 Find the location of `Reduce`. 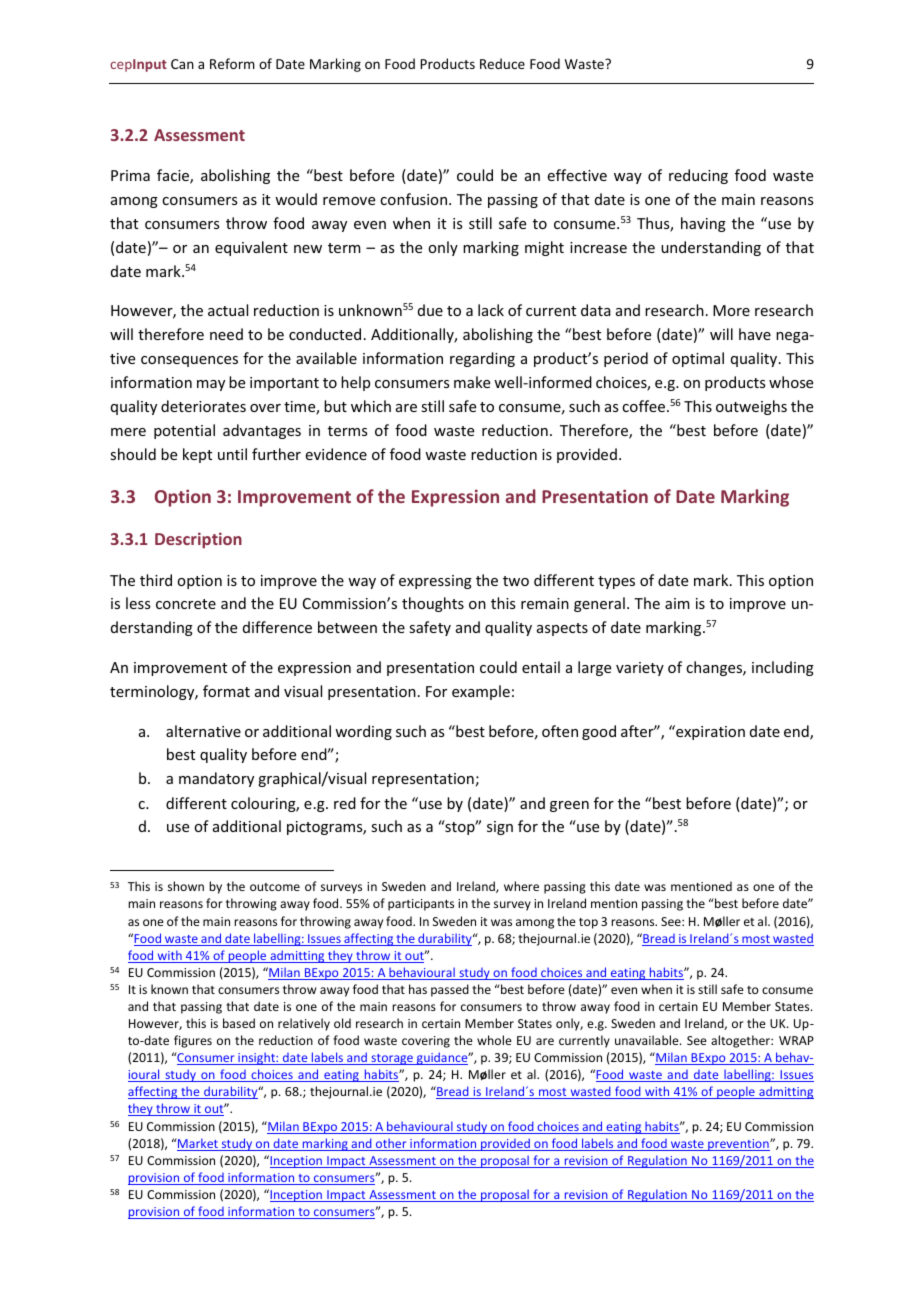

Reduce is located at coordinates (502, 63).
